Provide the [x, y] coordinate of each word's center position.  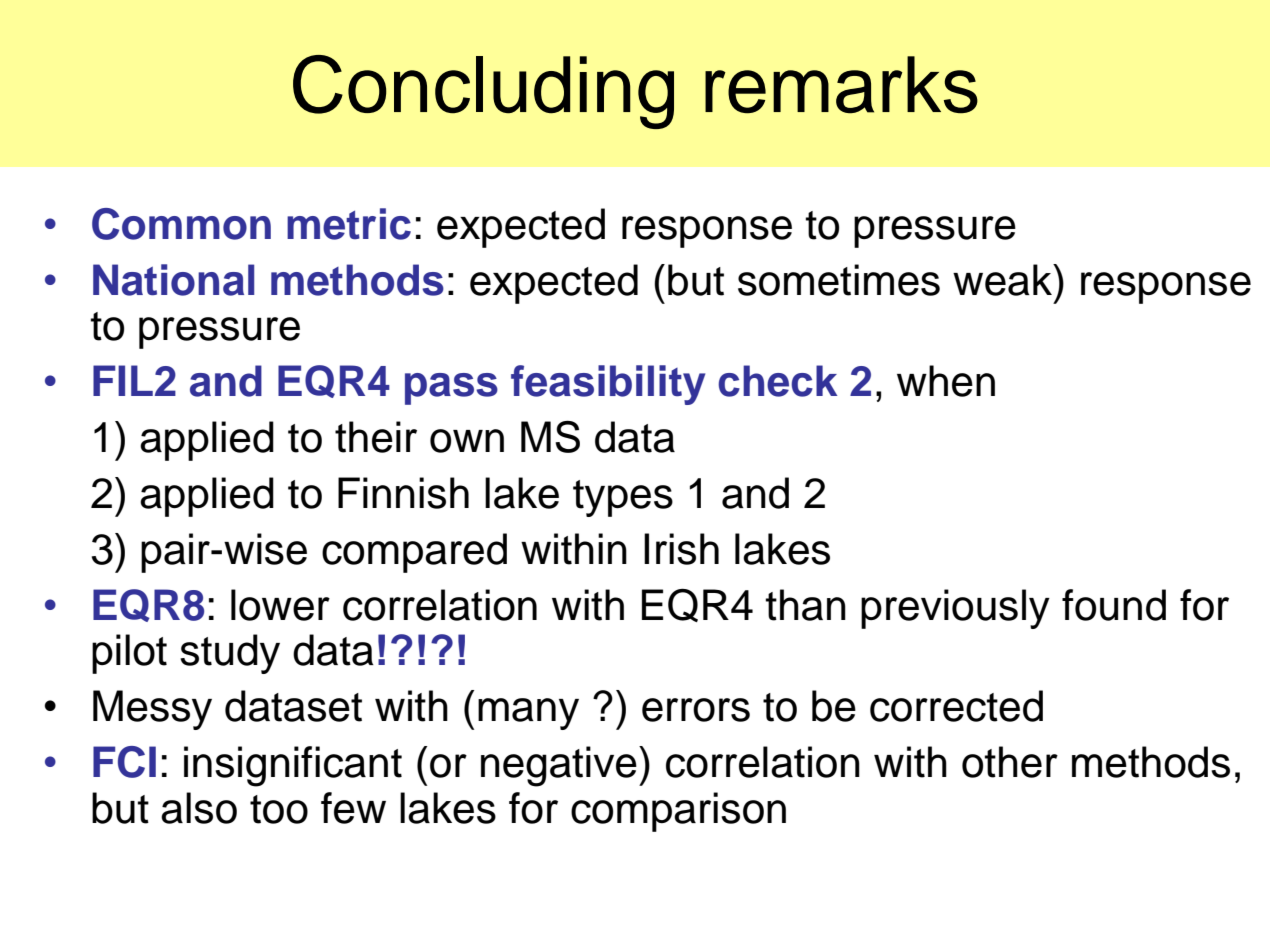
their [376, 437]
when [946, 381]
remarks [841, 85]
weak [1004, 280]
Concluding [483, 92]
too [279, 809]
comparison [678, 812]
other [1010, 762]
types [623, 498]
